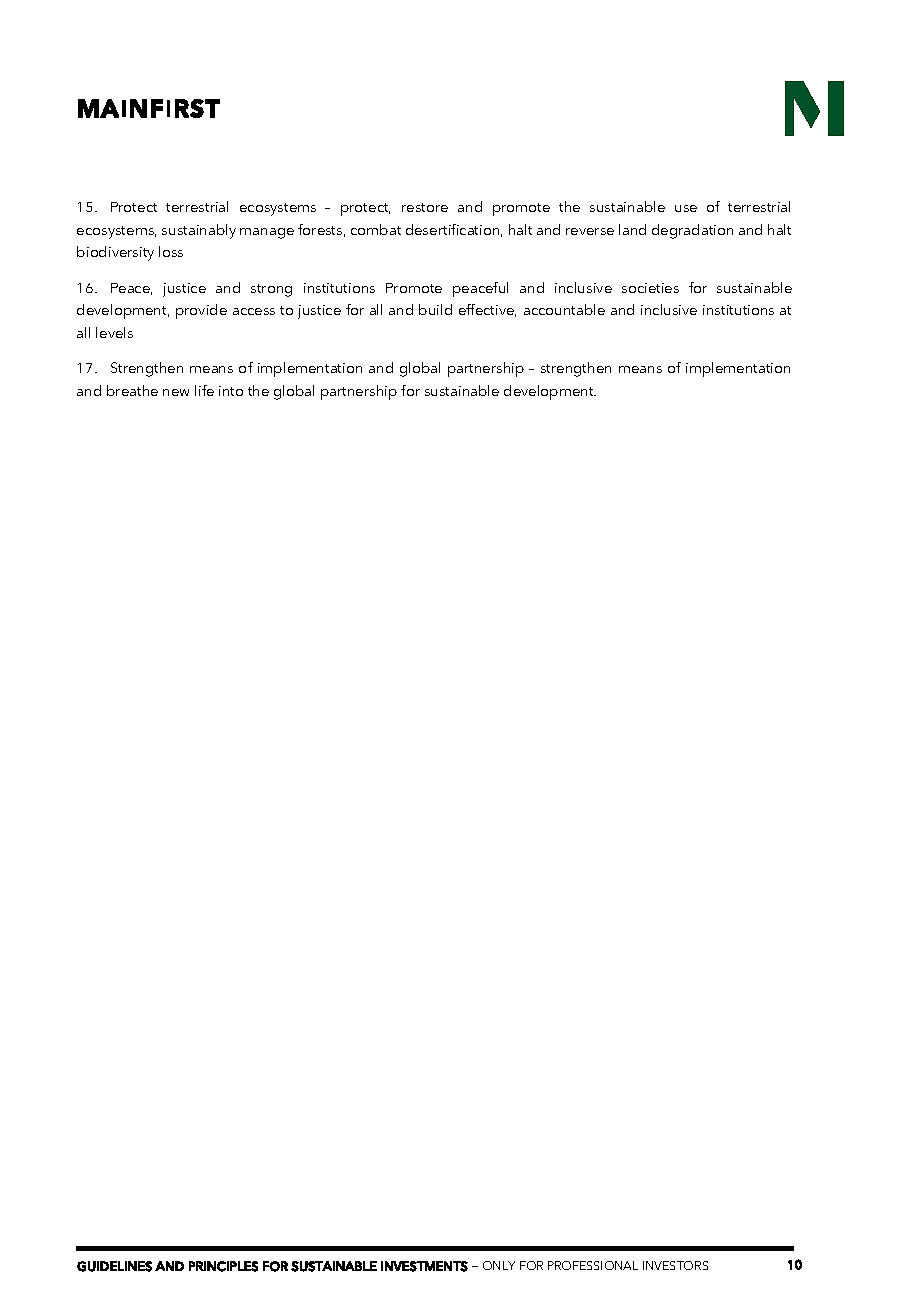  What do you see at coordinates (593, 1265) in the document?
I see `PROFESSIONAL` at bounding box center [593, 1265].
